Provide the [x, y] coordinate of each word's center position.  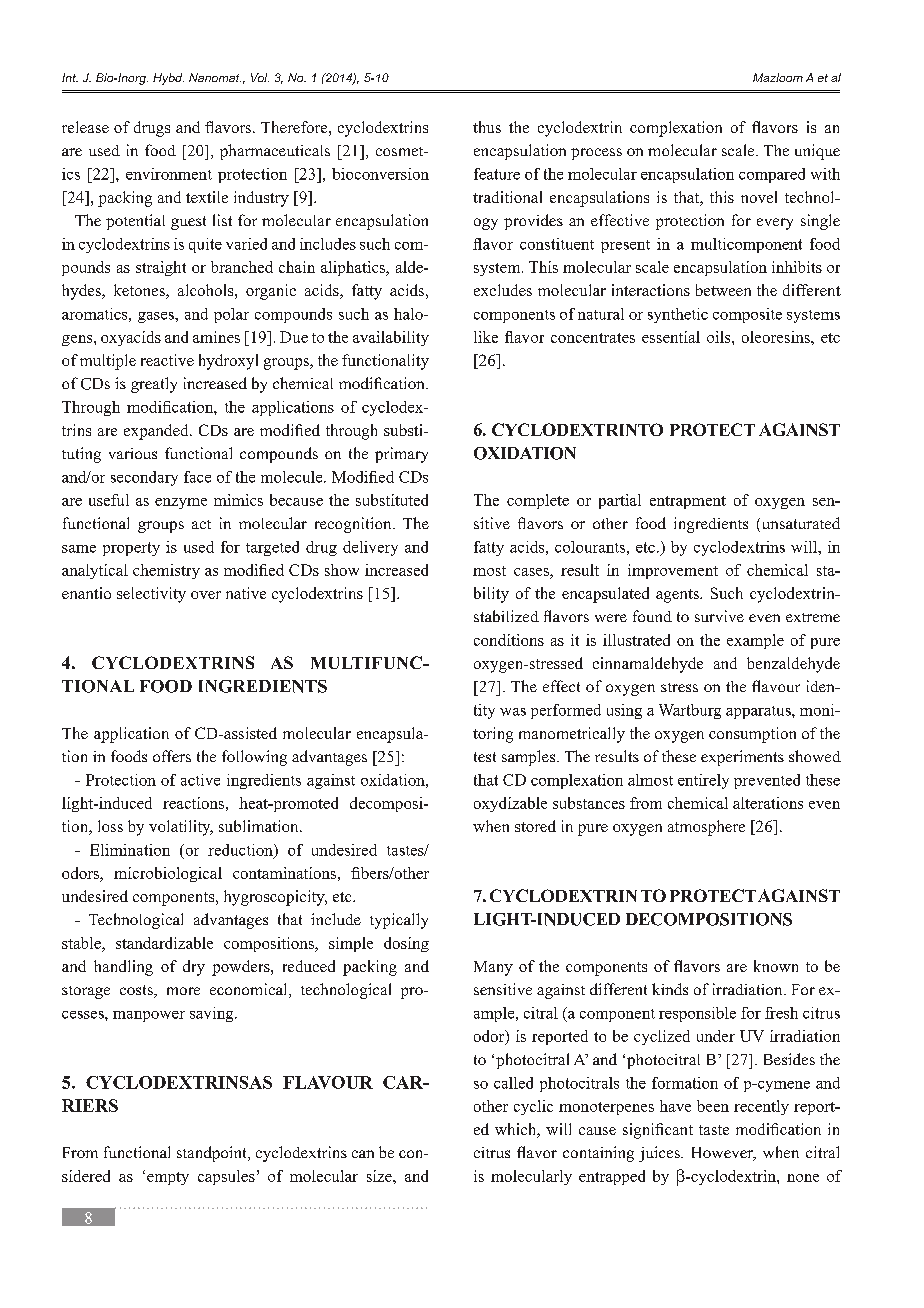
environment [169, 174]
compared [772, 175]
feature [497, 174]
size [380, 1176]
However [724, 1154]
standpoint [213, 1154]
